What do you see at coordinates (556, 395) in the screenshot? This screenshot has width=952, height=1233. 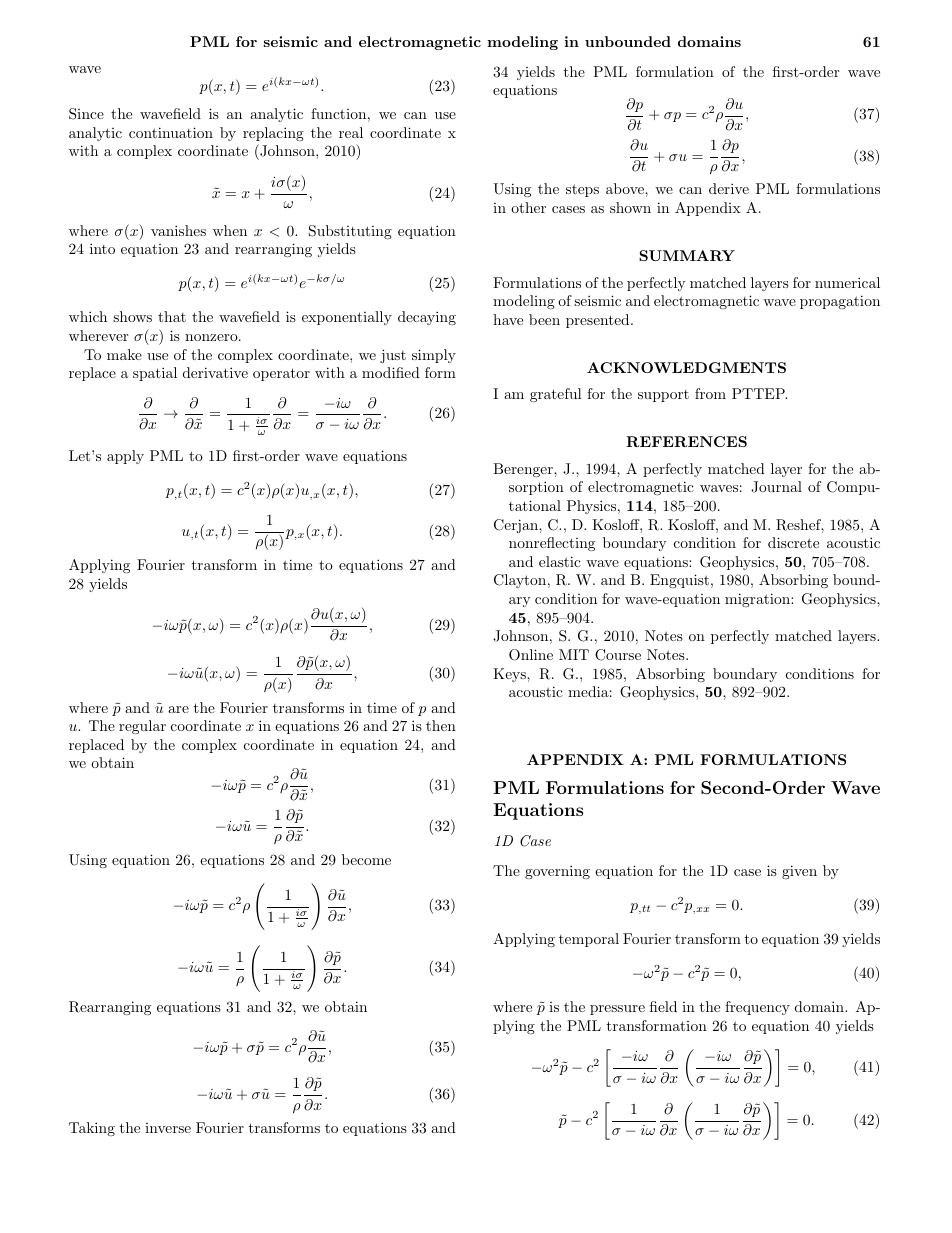 I see `grateful` at bounding box center [556, 395].
